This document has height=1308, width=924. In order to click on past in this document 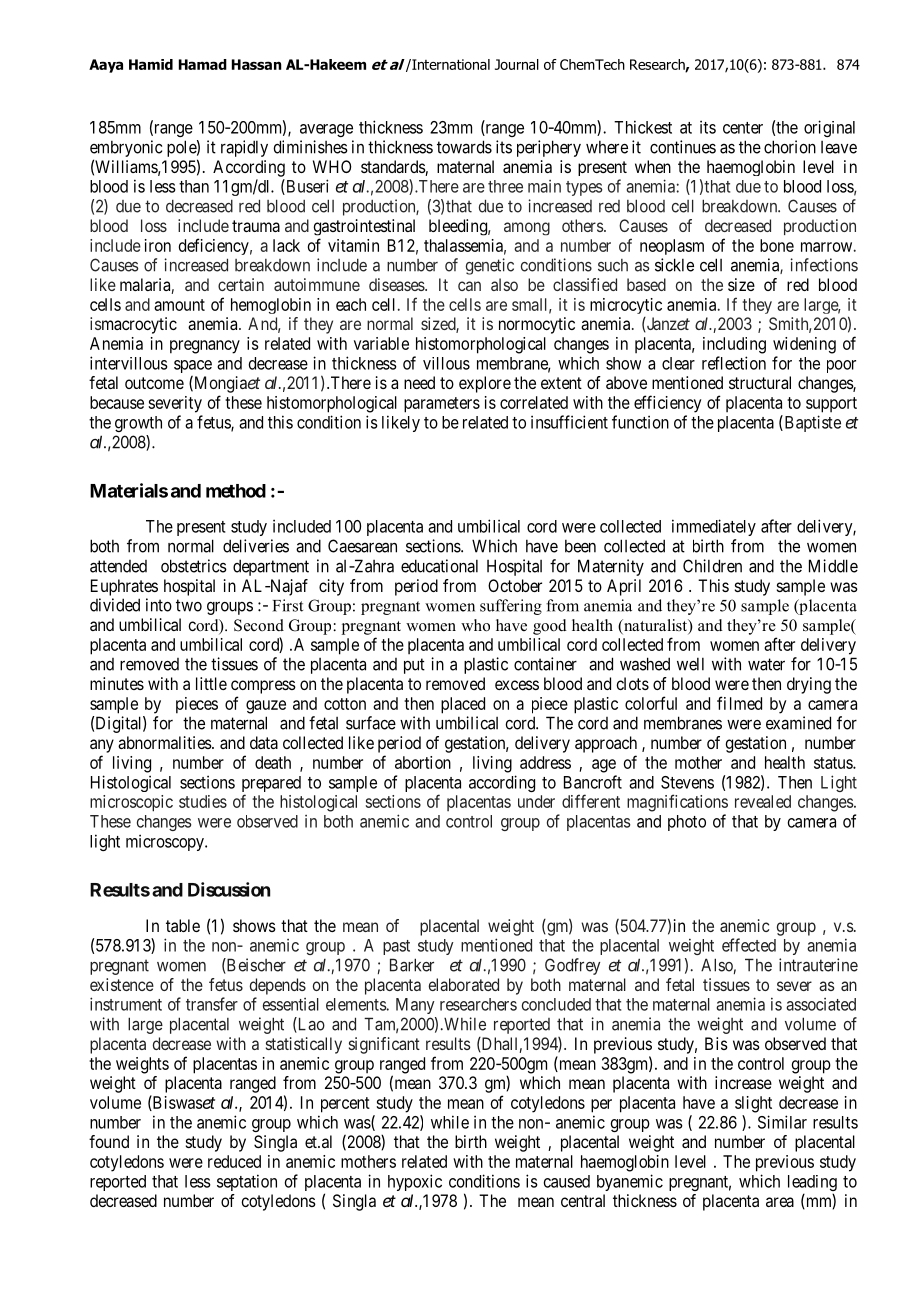, I will do `click(396, 947)`.
